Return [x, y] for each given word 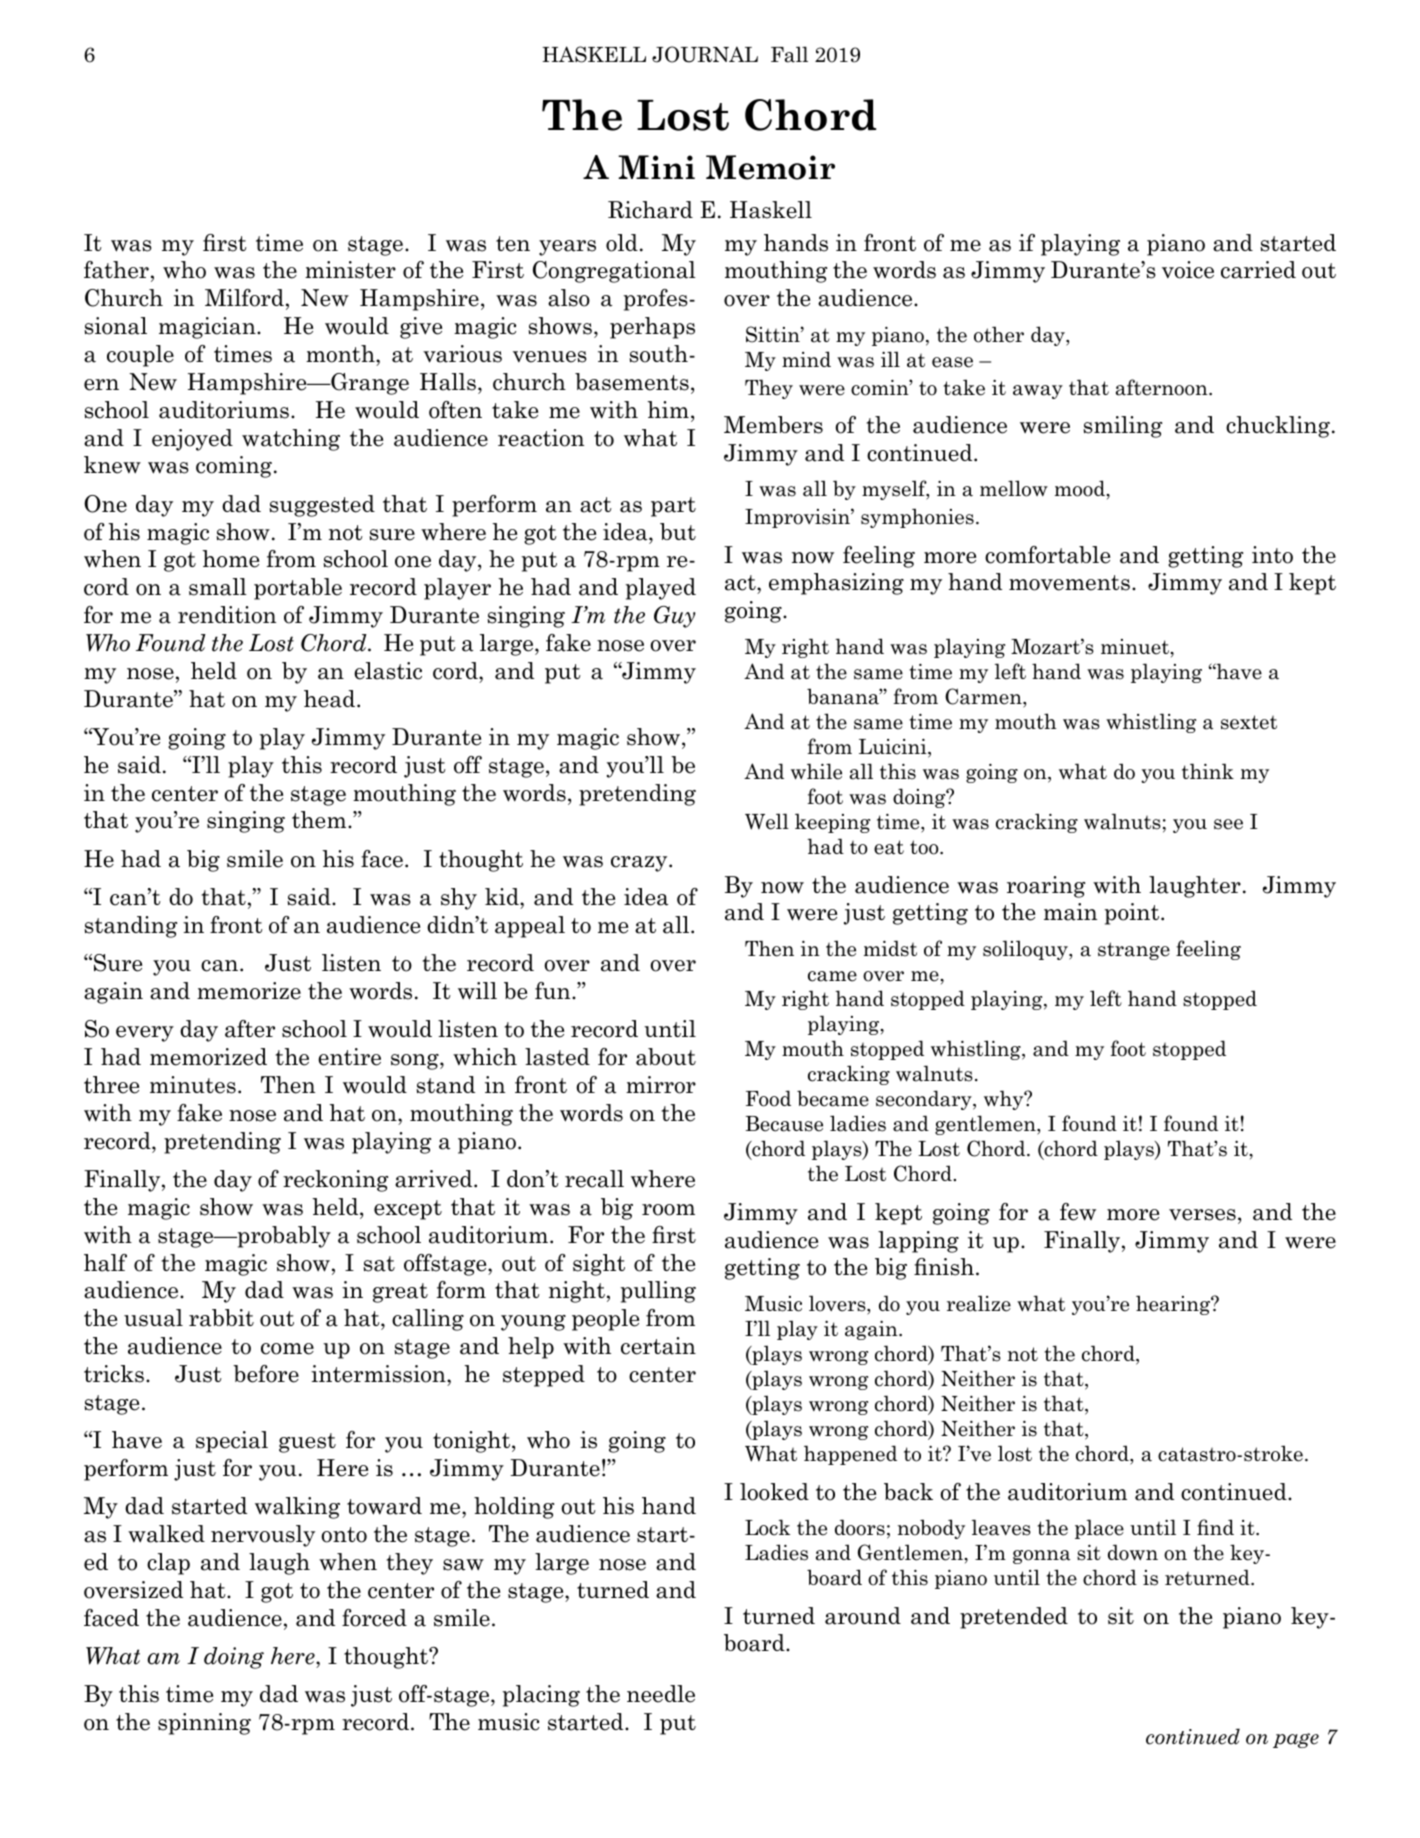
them [320, 820]
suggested [322, 506]
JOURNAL [705, 54]
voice [1188, 270]
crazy [640, 864]
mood [1081, 488]
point [1133, 914]
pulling [658, 1292]
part [673, 507]
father [116, 270]
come [287, 1349]
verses [1202, 1215]
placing [541, 1696]
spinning [204, 1724]
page [1296, 1740]
